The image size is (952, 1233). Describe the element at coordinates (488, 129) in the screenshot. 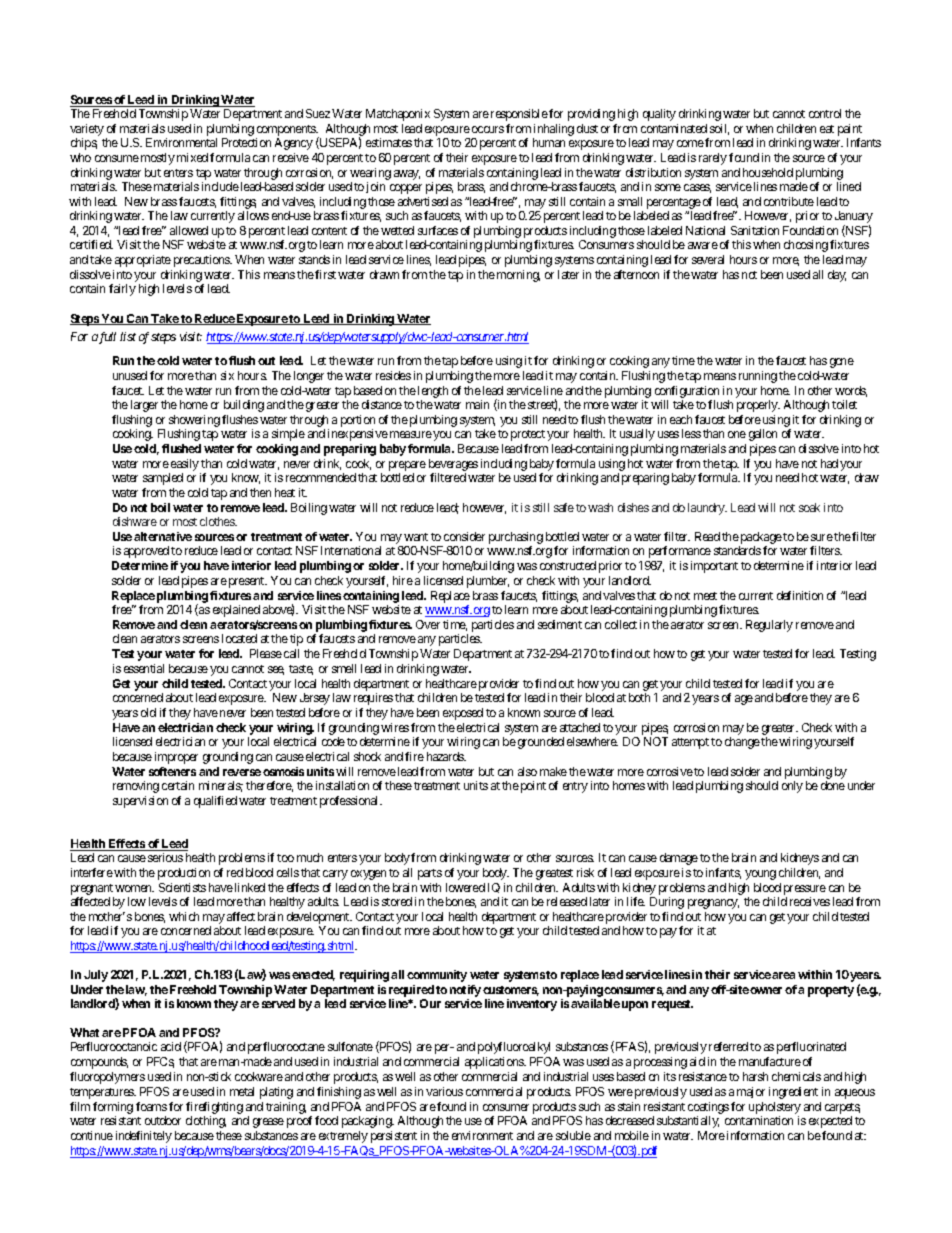

I see `occurs` at that location.
